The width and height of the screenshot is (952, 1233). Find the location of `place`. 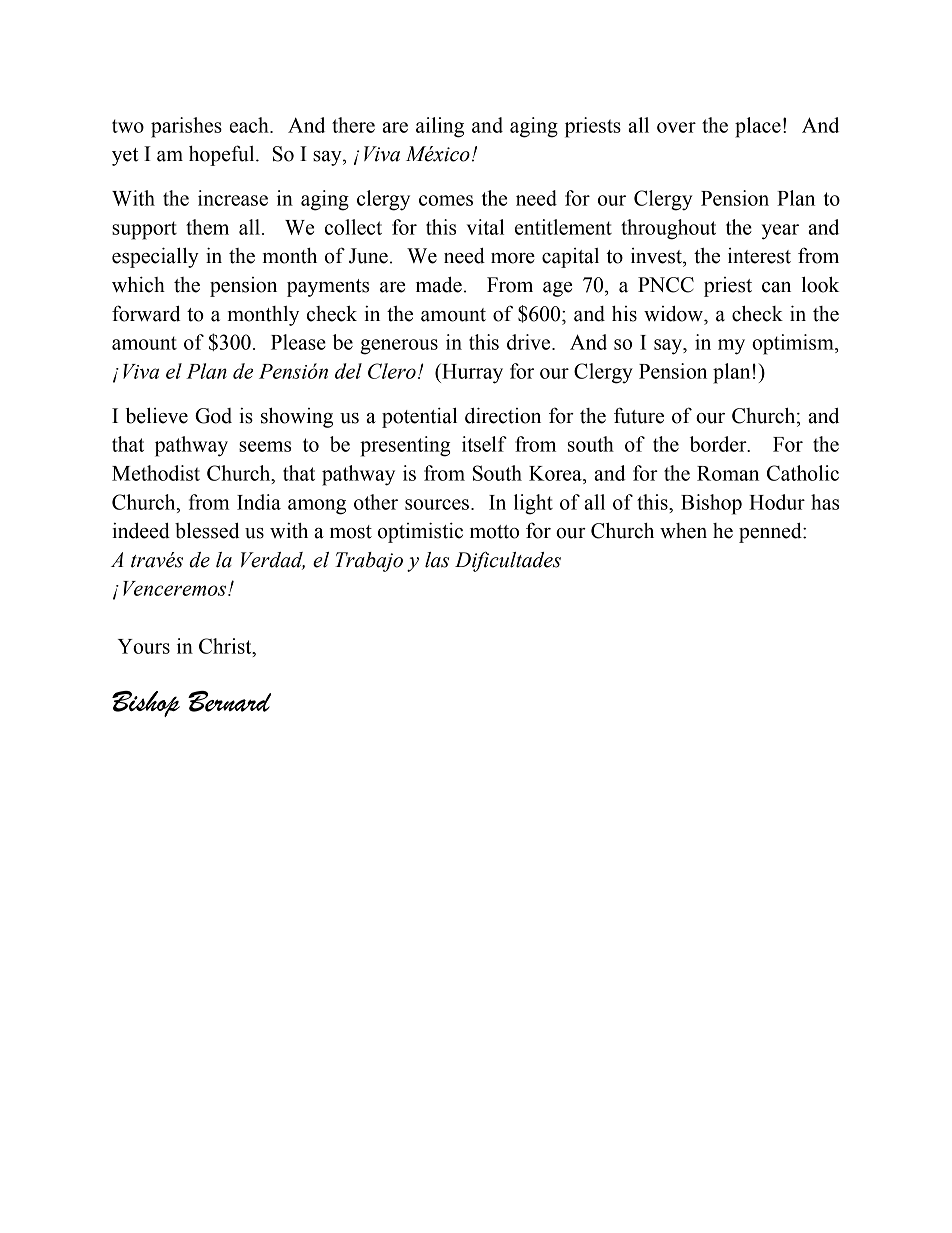

place is located at coordinates (758, 127).
